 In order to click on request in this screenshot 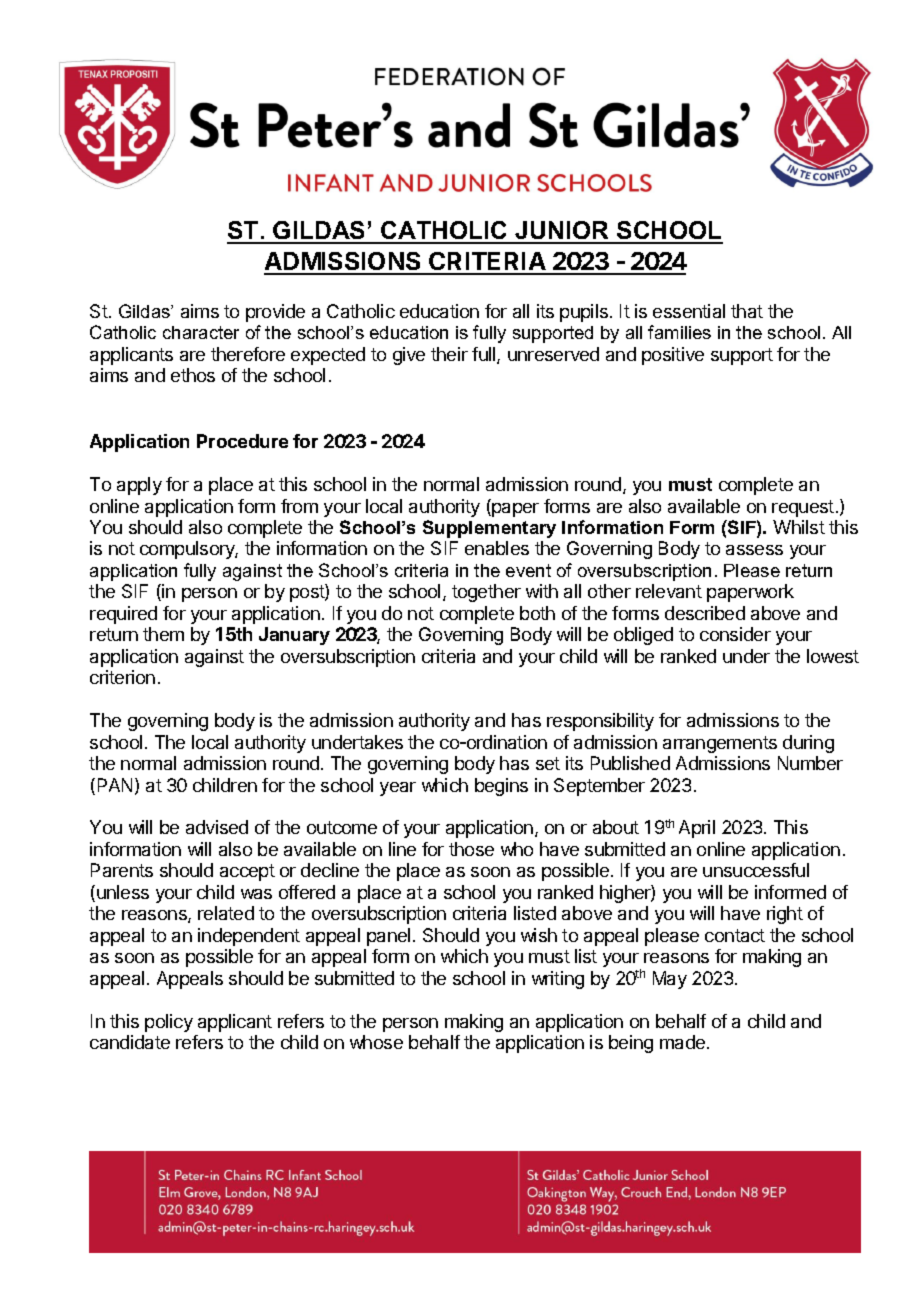, I will do `click(803, 508)`.
